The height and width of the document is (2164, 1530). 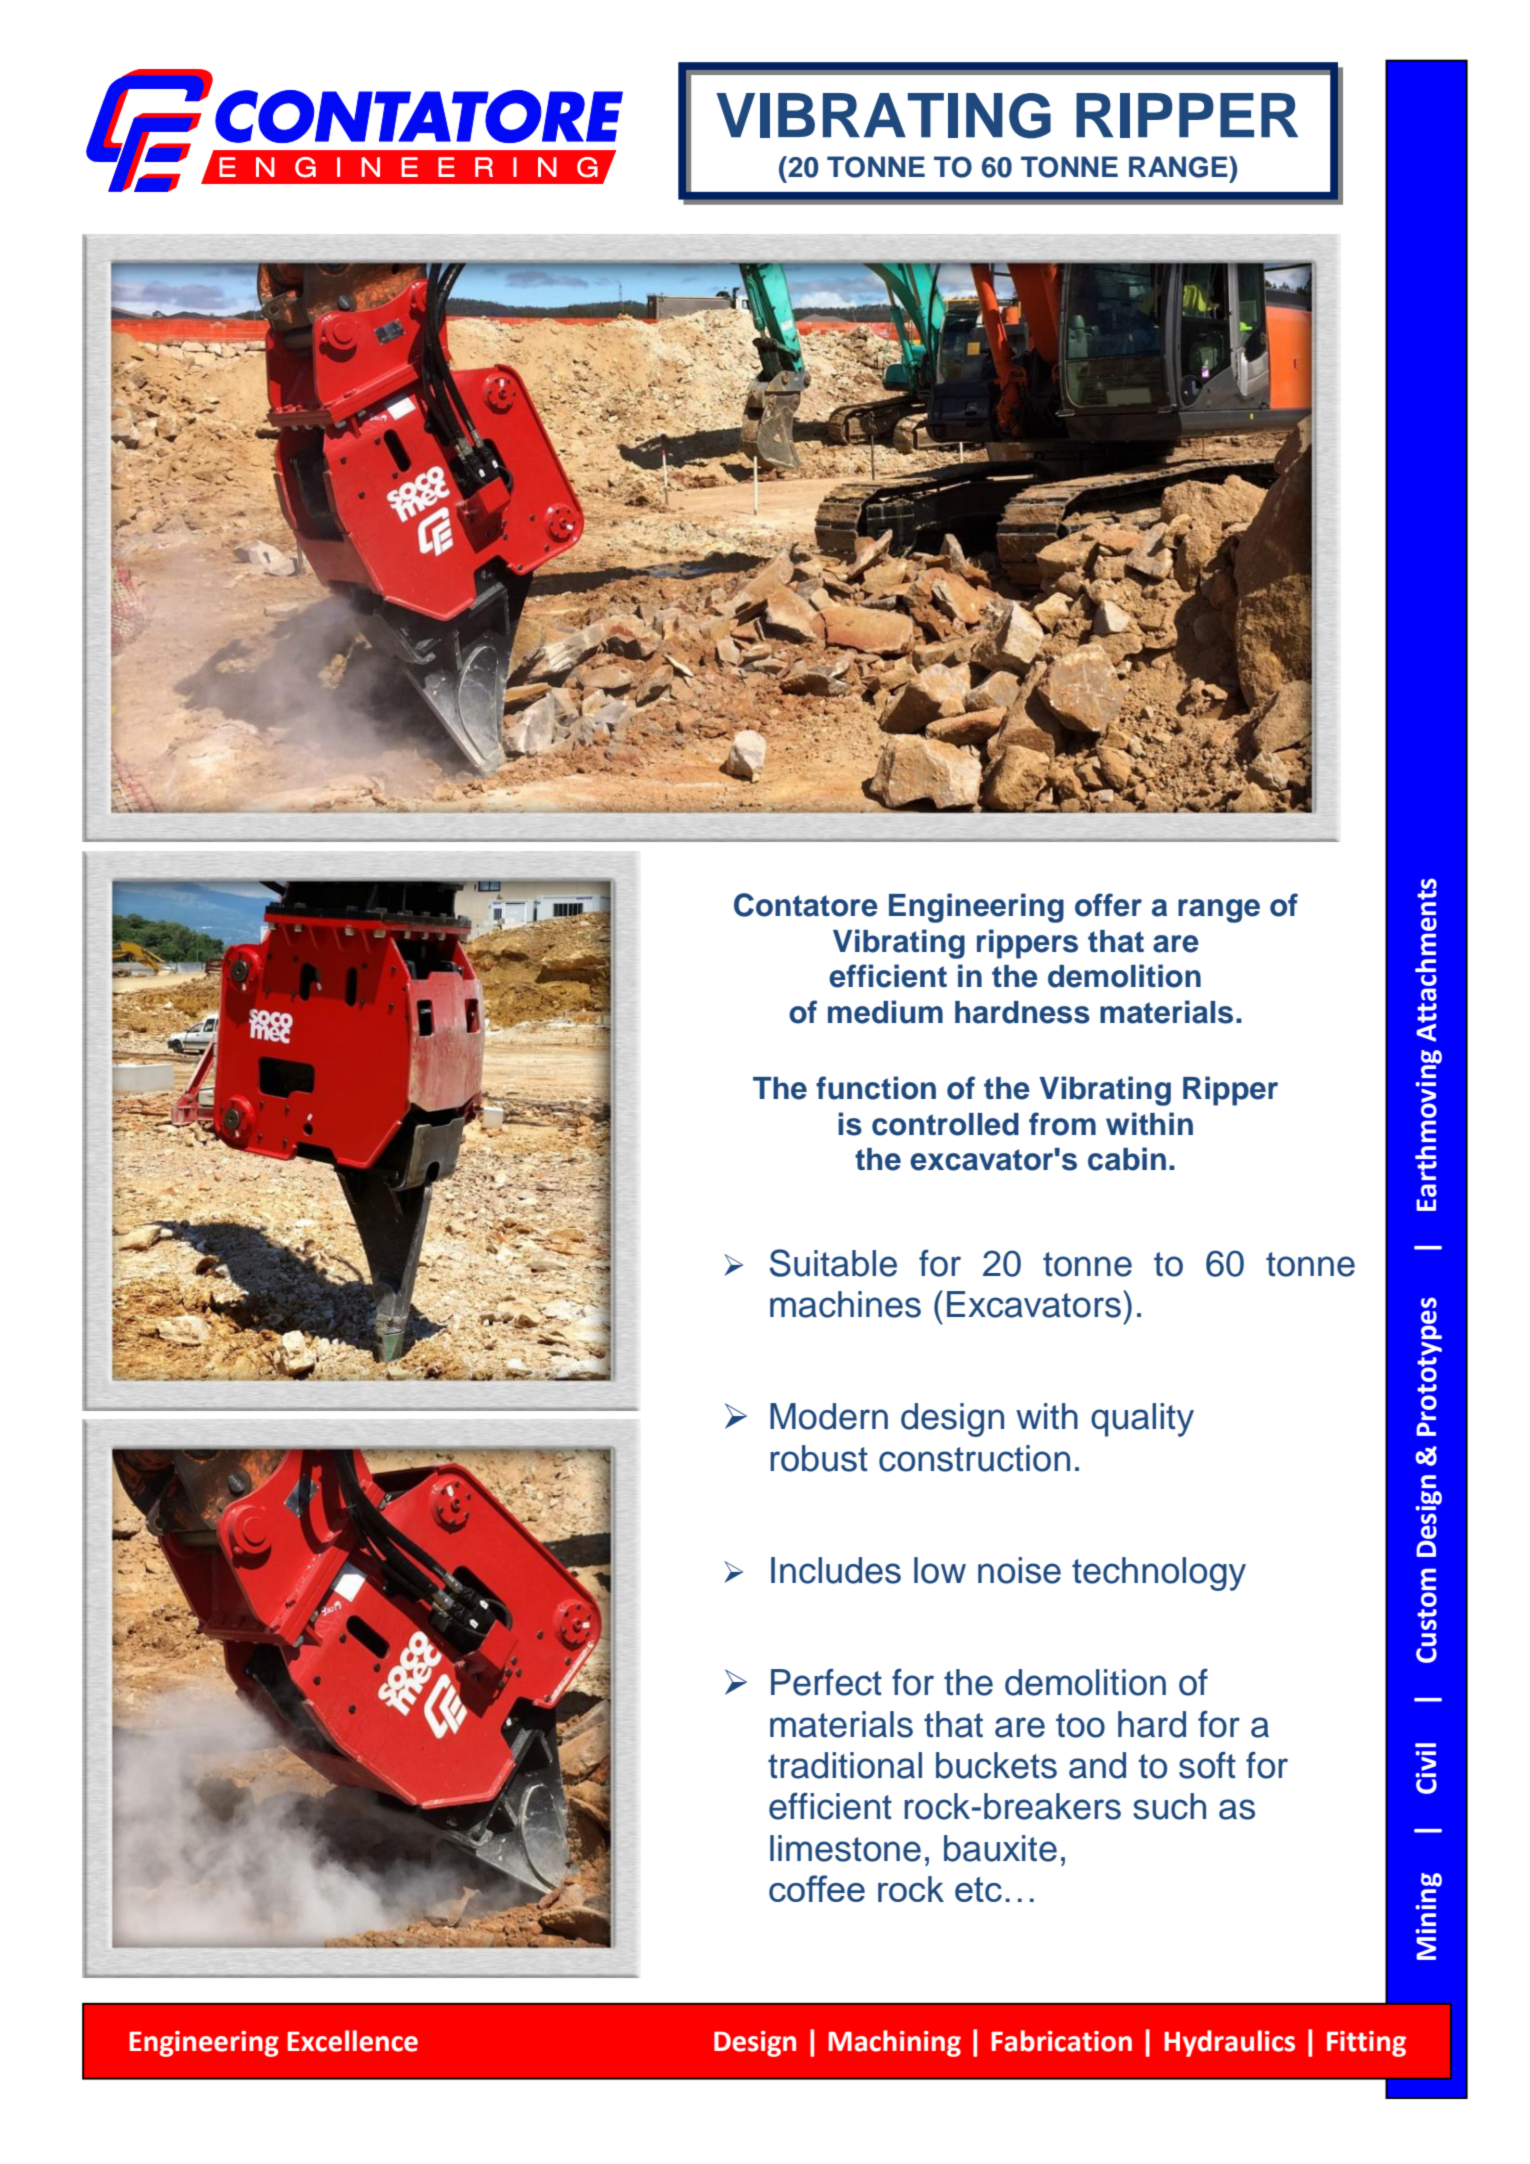 I want to click on medium, so click(x=885, y=1012).
